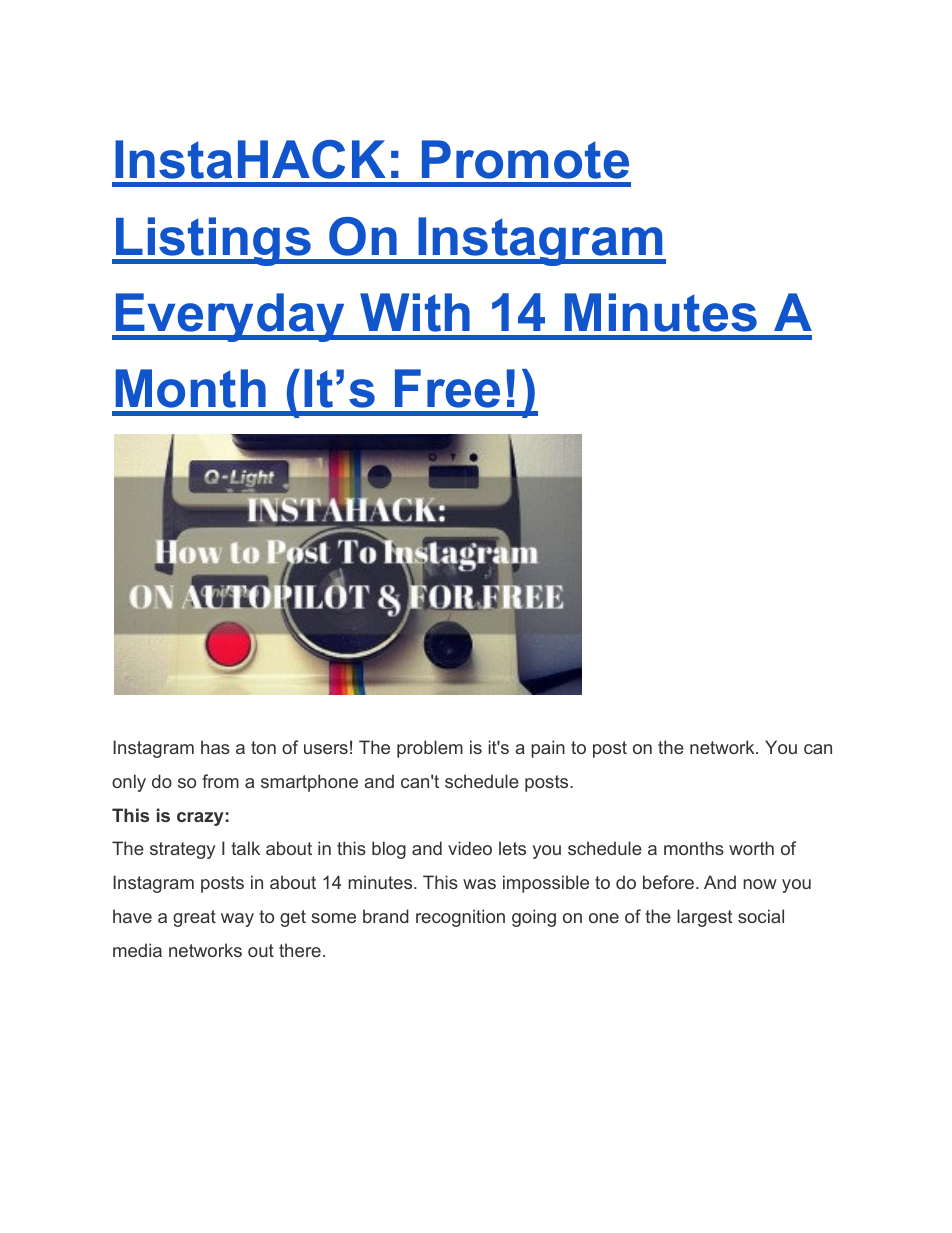  I want to click on smartphone, so click(309, 783).
